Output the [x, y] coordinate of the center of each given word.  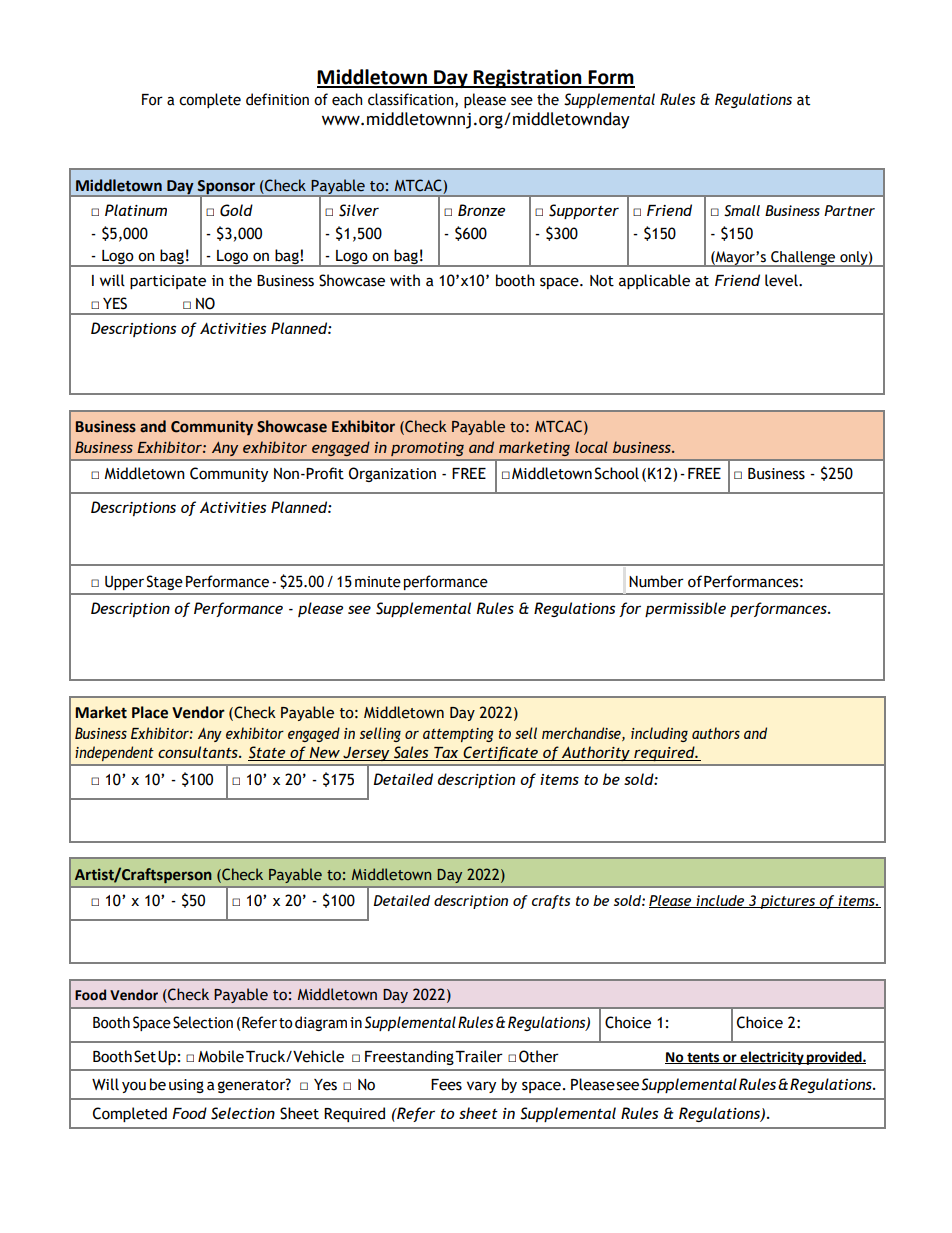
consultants [199, 752]
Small [742, 211]
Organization [392, 474]
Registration [528, 78]
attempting [458, 735]
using [186, 1086]
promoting [427, 449]
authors [716, 733]
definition [277, 99]
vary [481, 1087]
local [591, 447]
